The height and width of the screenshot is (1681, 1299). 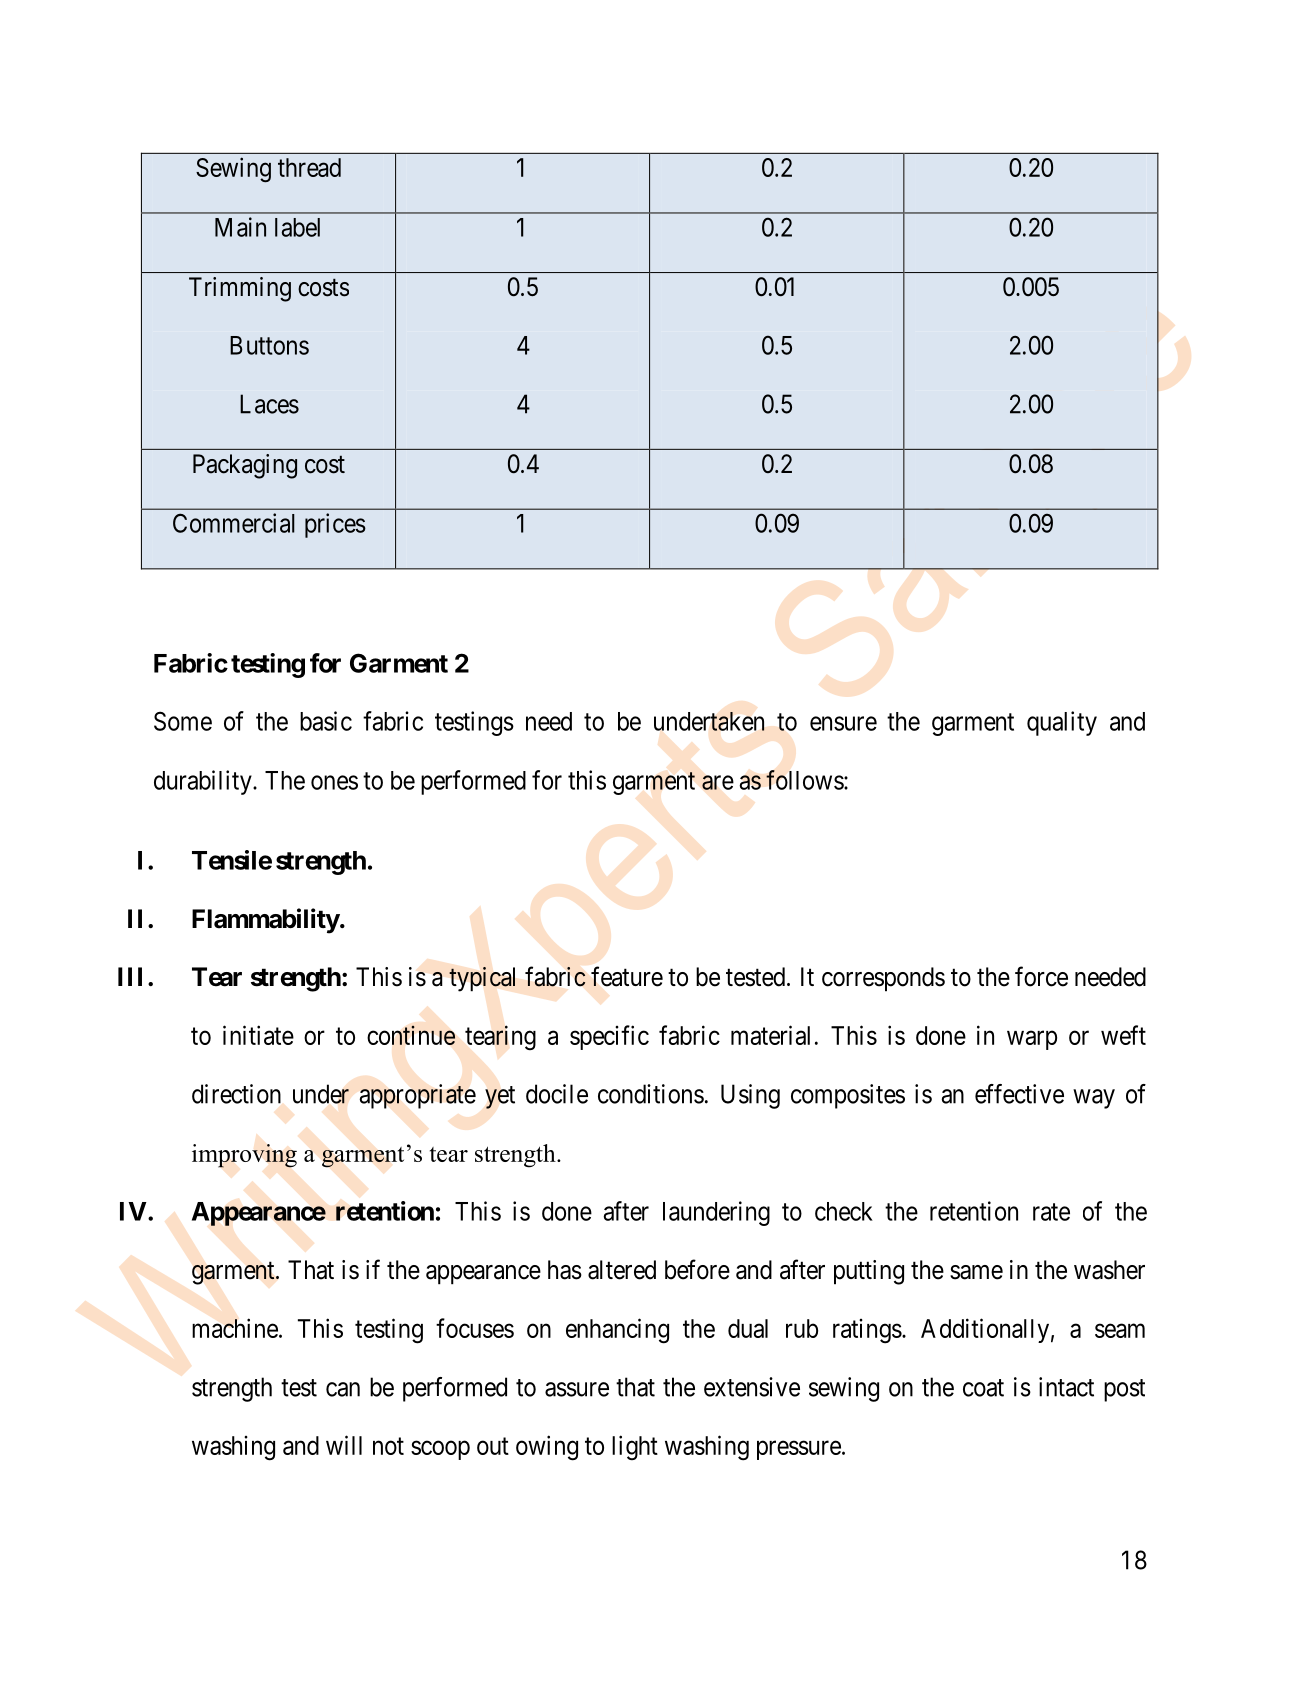 What do you see at coordinates (240, 227) in the screenshot?
I see `Main` at bounding box center [240, 227].
